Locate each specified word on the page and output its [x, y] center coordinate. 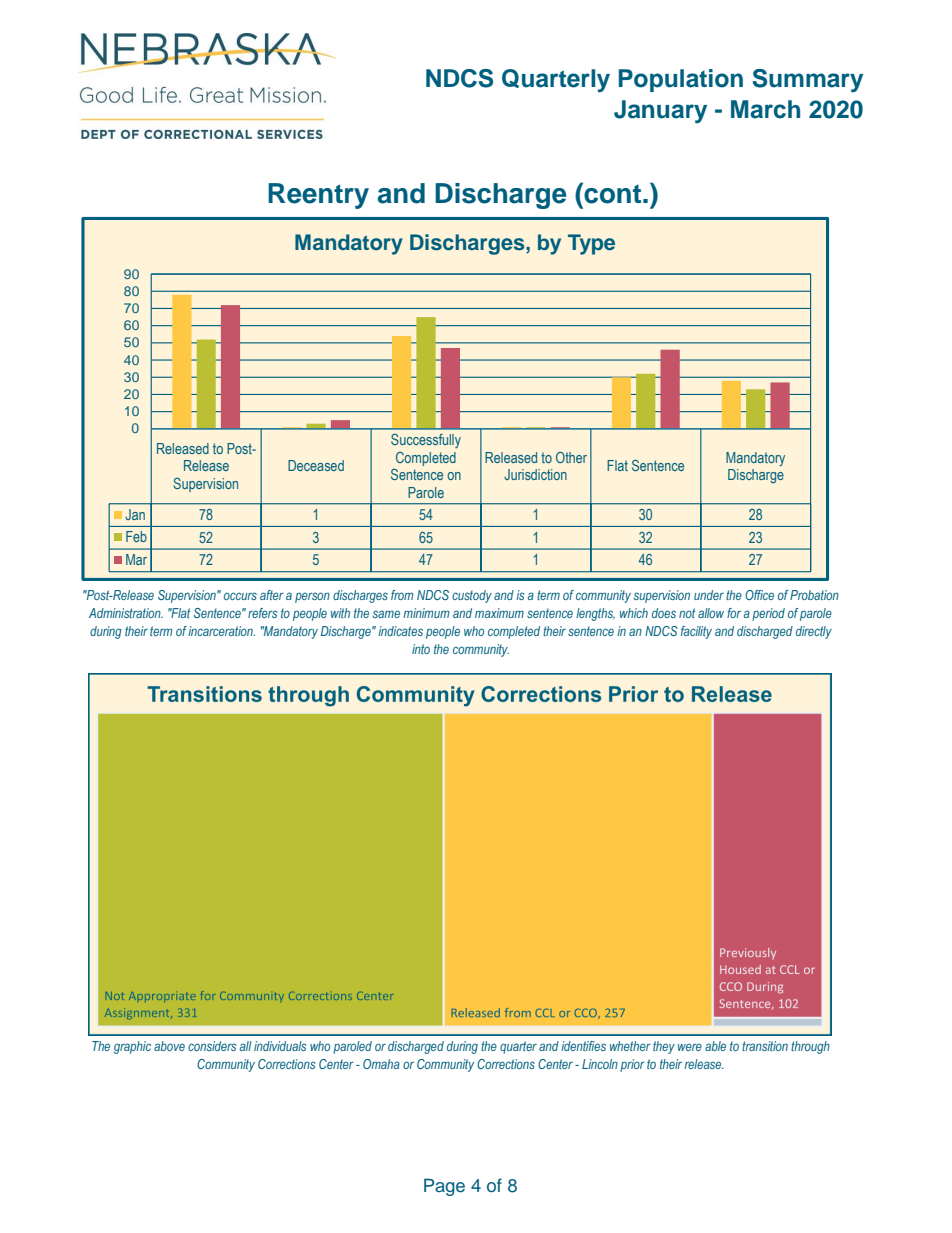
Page [444, 1187]
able [715, 1046]
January [660, 112]
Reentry [318, 196]
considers [212, 1046]
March [765, 109]
